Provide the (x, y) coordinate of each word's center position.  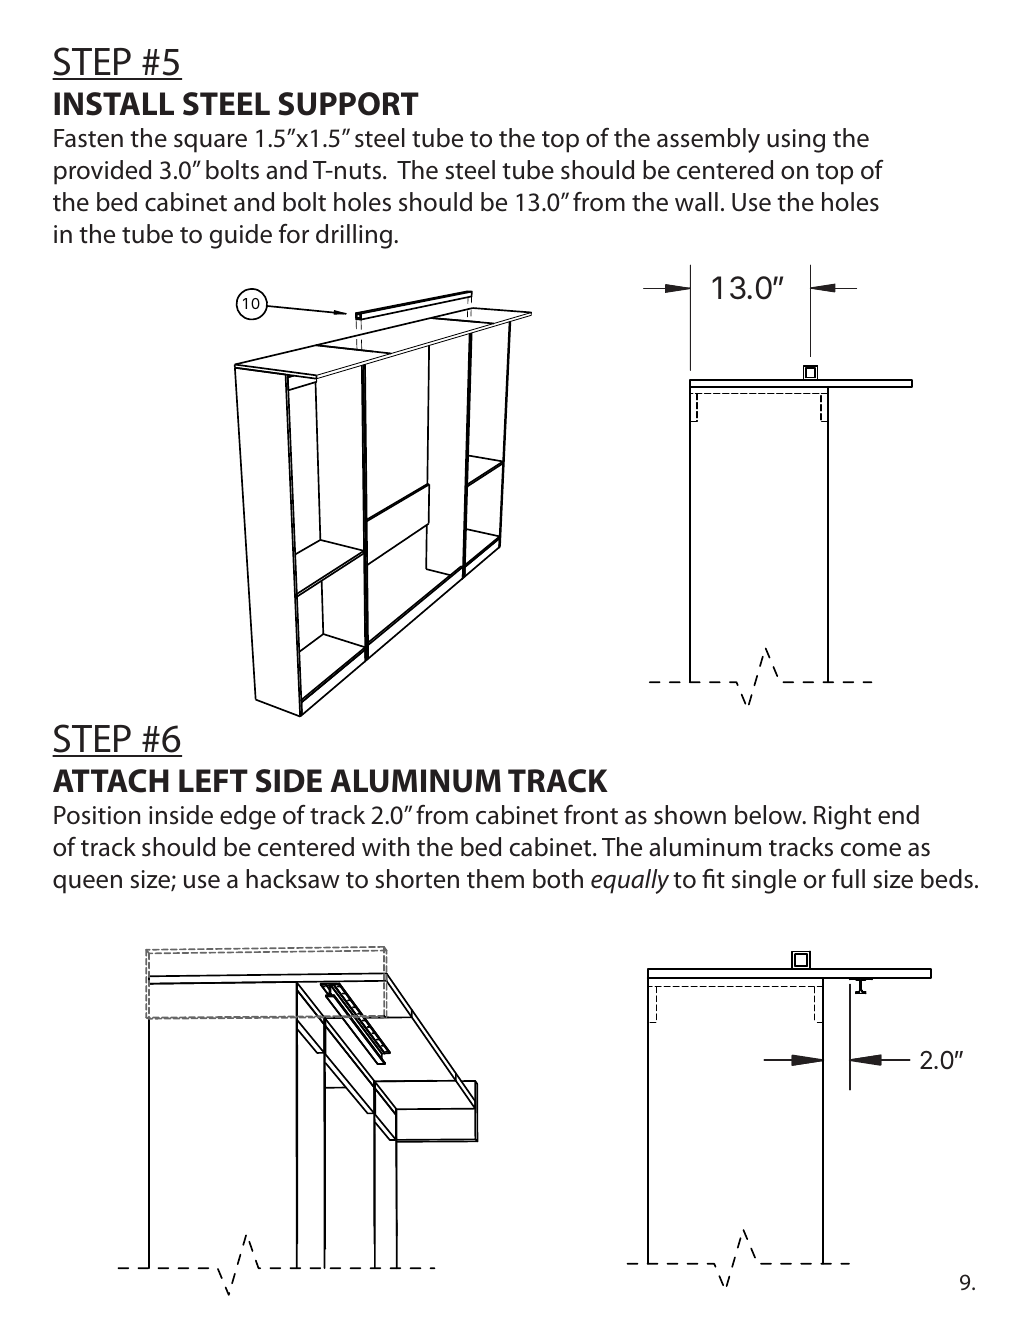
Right (842, 817)
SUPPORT (348, 104)
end (898, 815)
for (294, 234)
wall (696, 202)
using (796, 141)
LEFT (213, 780)
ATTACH (111, 781)
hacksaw (293, 879)
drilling (354, 236)
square (210, 143)
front (591, 815)
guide (241, 236)
